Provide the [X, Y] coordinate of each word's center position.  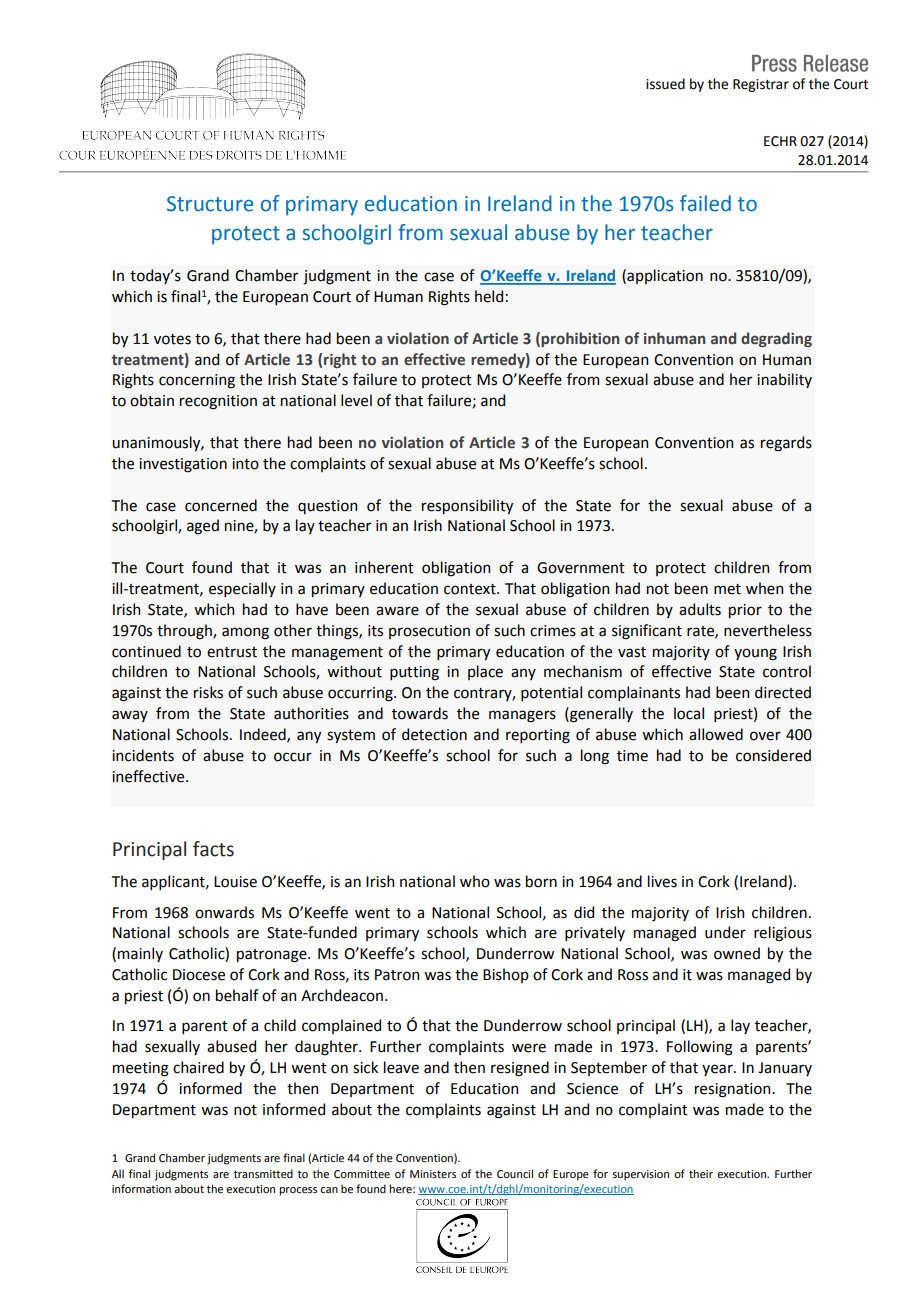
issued [665, 84]
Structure [210, 204]
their [701, 1173]
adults [700, 609]
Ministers [433, 1174]
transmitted [263, 1173]
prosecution [429, 632]
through [185, 632]
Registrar [761, 85]
